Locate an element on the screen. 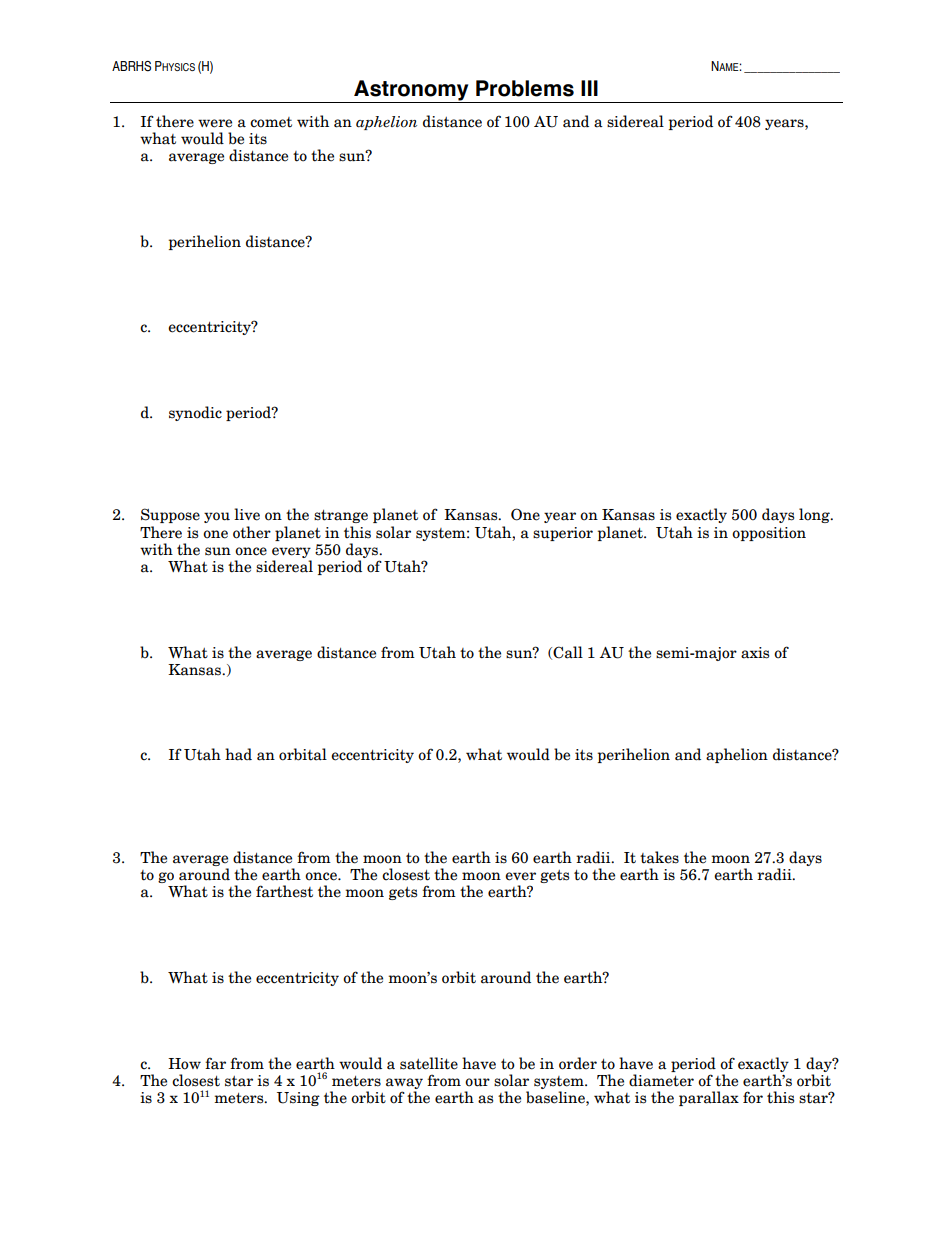 The width and height of the screenshot is (952, 1233). live is located at coordinates (247, 514).
